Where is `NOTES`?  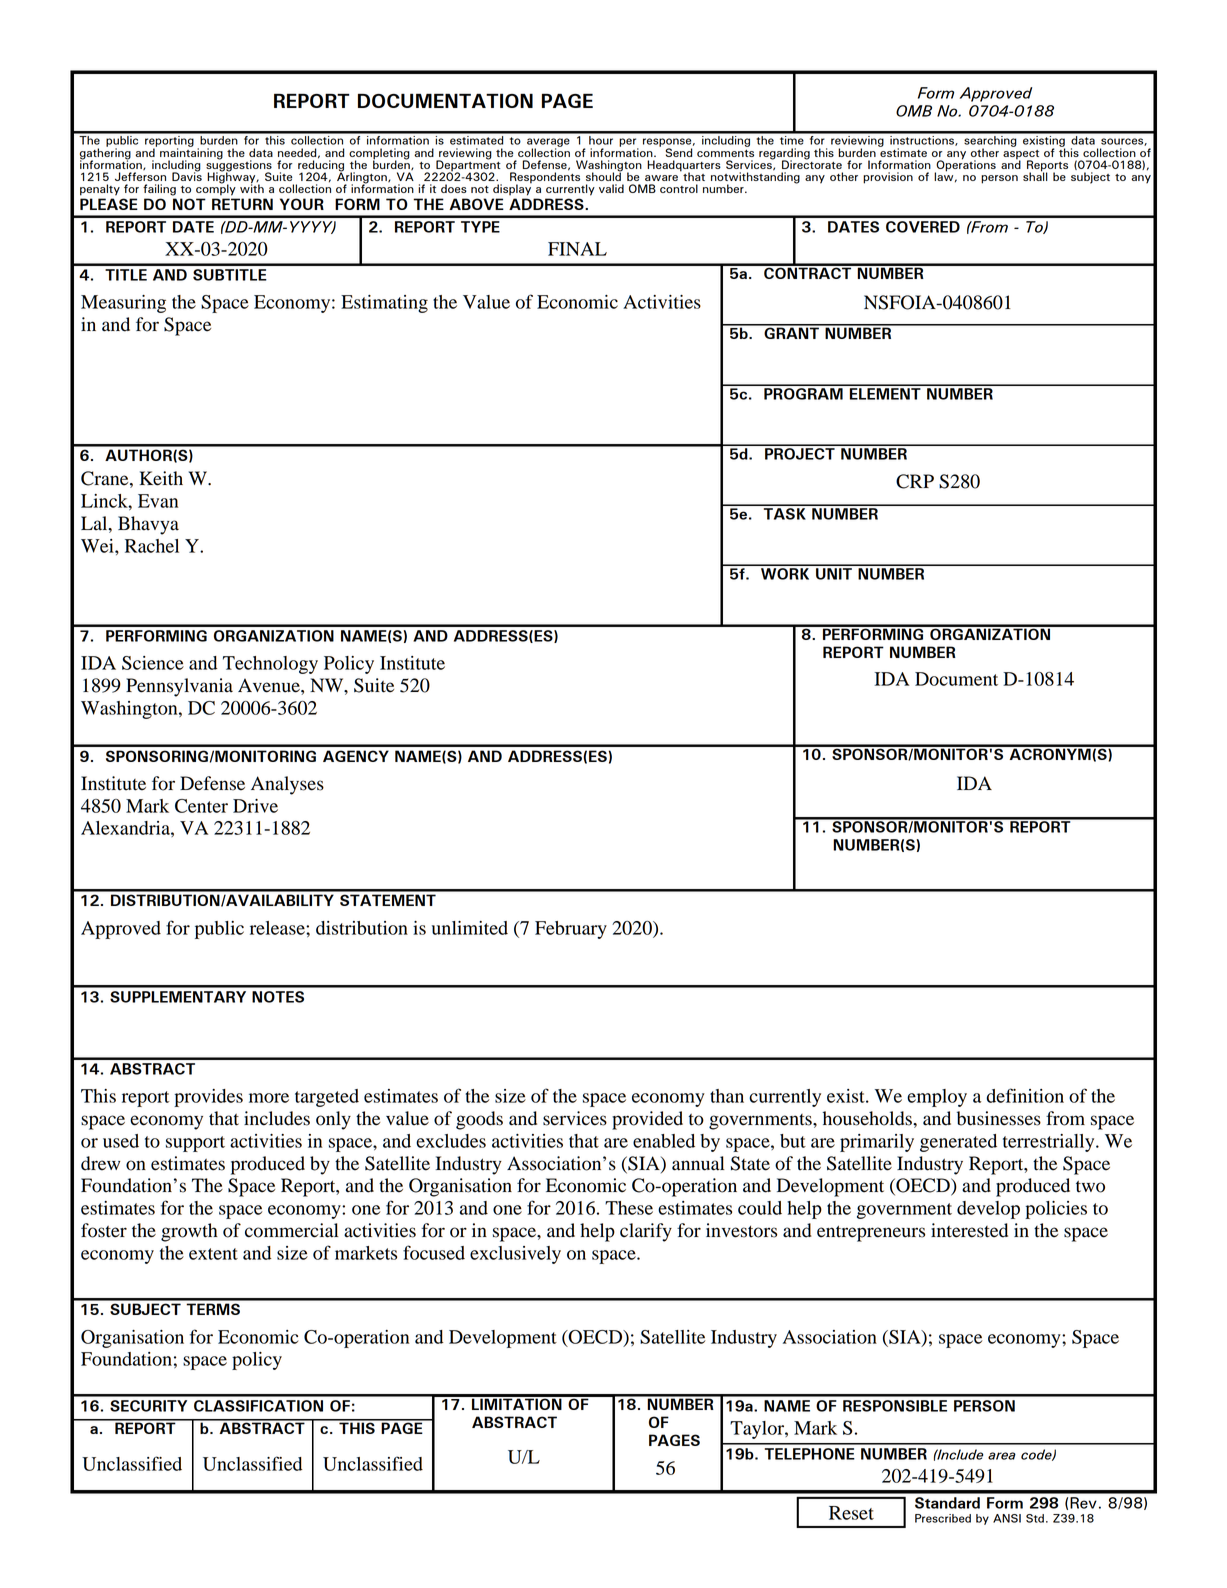
NOTES is located at coordinates (278, 997).
